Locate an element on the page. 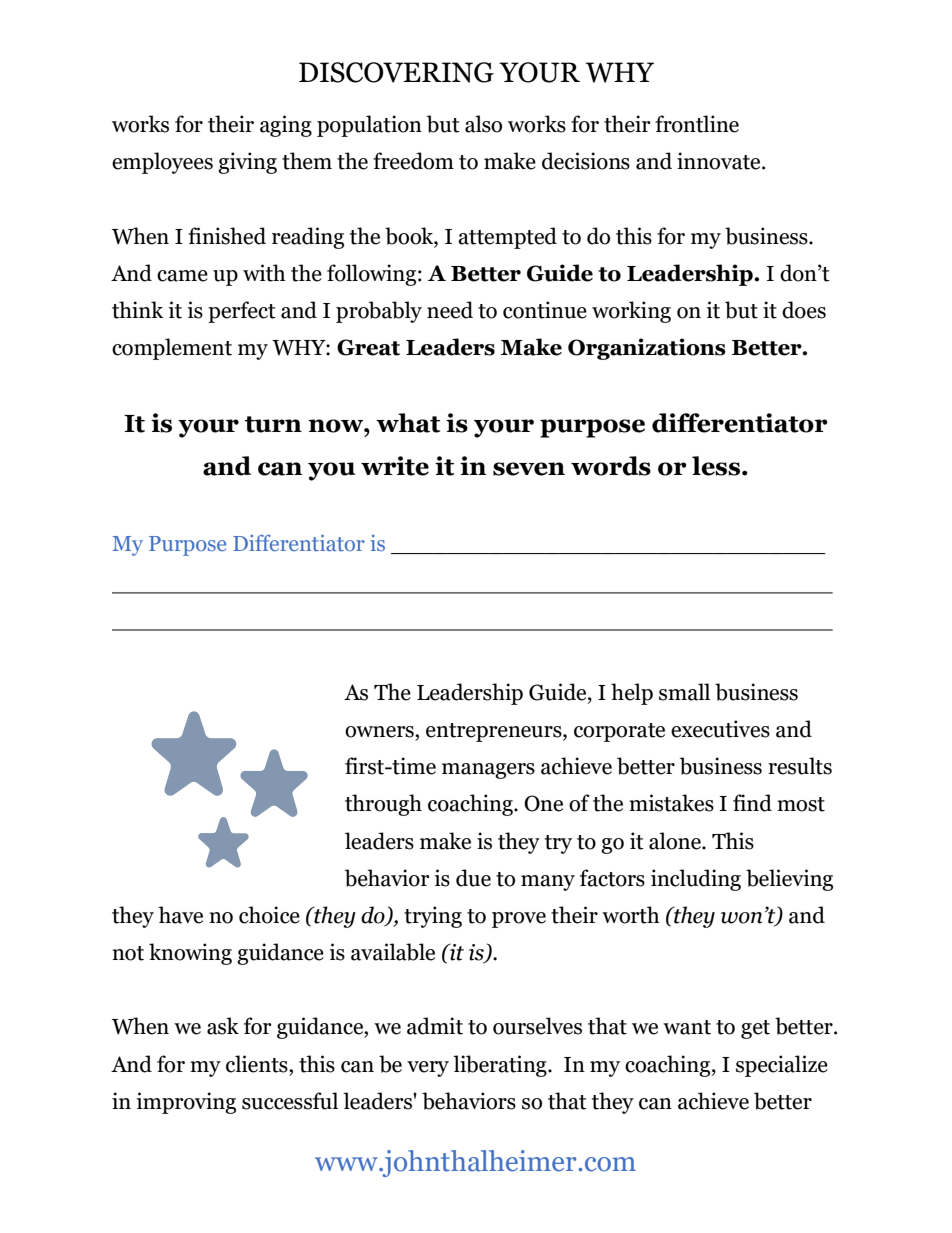  improving is located at coordinates (186, 1103).
